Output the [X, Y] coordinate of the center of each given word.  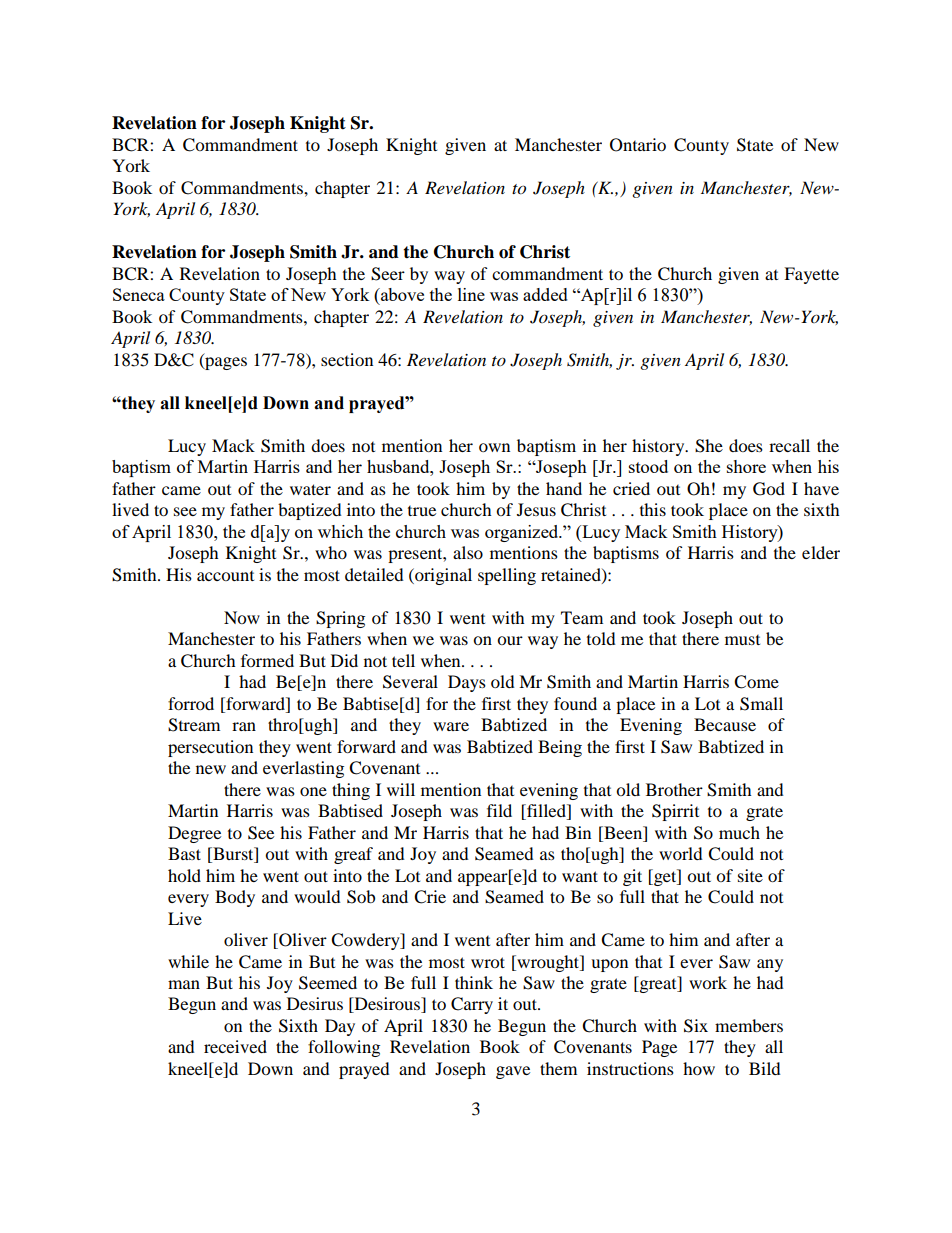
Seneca [139, 294]
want [580, 876]
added [545, 294]
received [235, 1046]
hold [184, 875]
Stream [194, 725]
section [347, 359]
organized [523, 533]
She [709, 446]
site [750, 875]
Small [761, 704]
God [769, 489]
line [471, 294]
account [225, 576]
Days [467, 683]
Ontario [638, 145]
